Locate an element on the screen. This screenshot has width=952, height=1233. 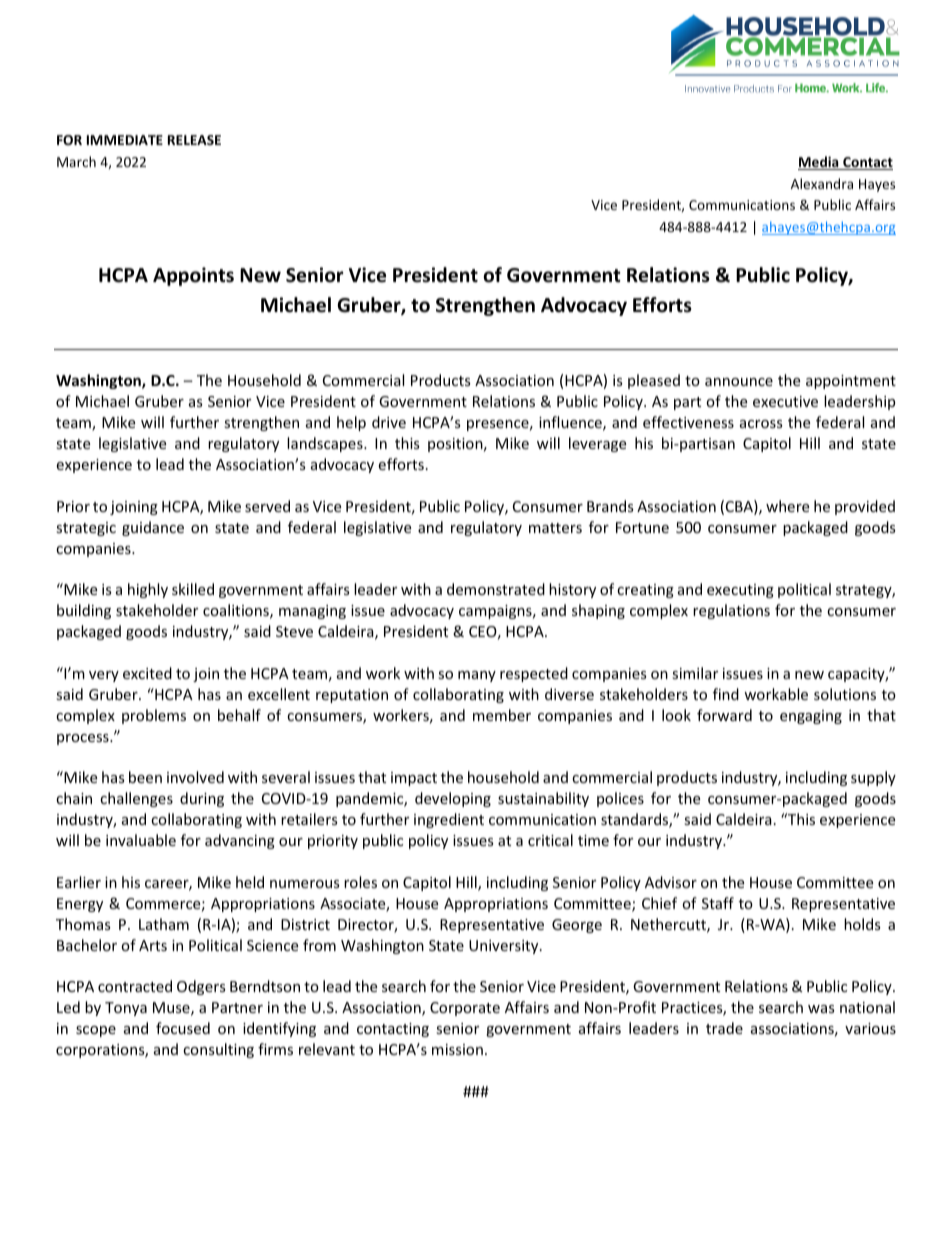
demonstrated is located at coordinates (496, 589).
